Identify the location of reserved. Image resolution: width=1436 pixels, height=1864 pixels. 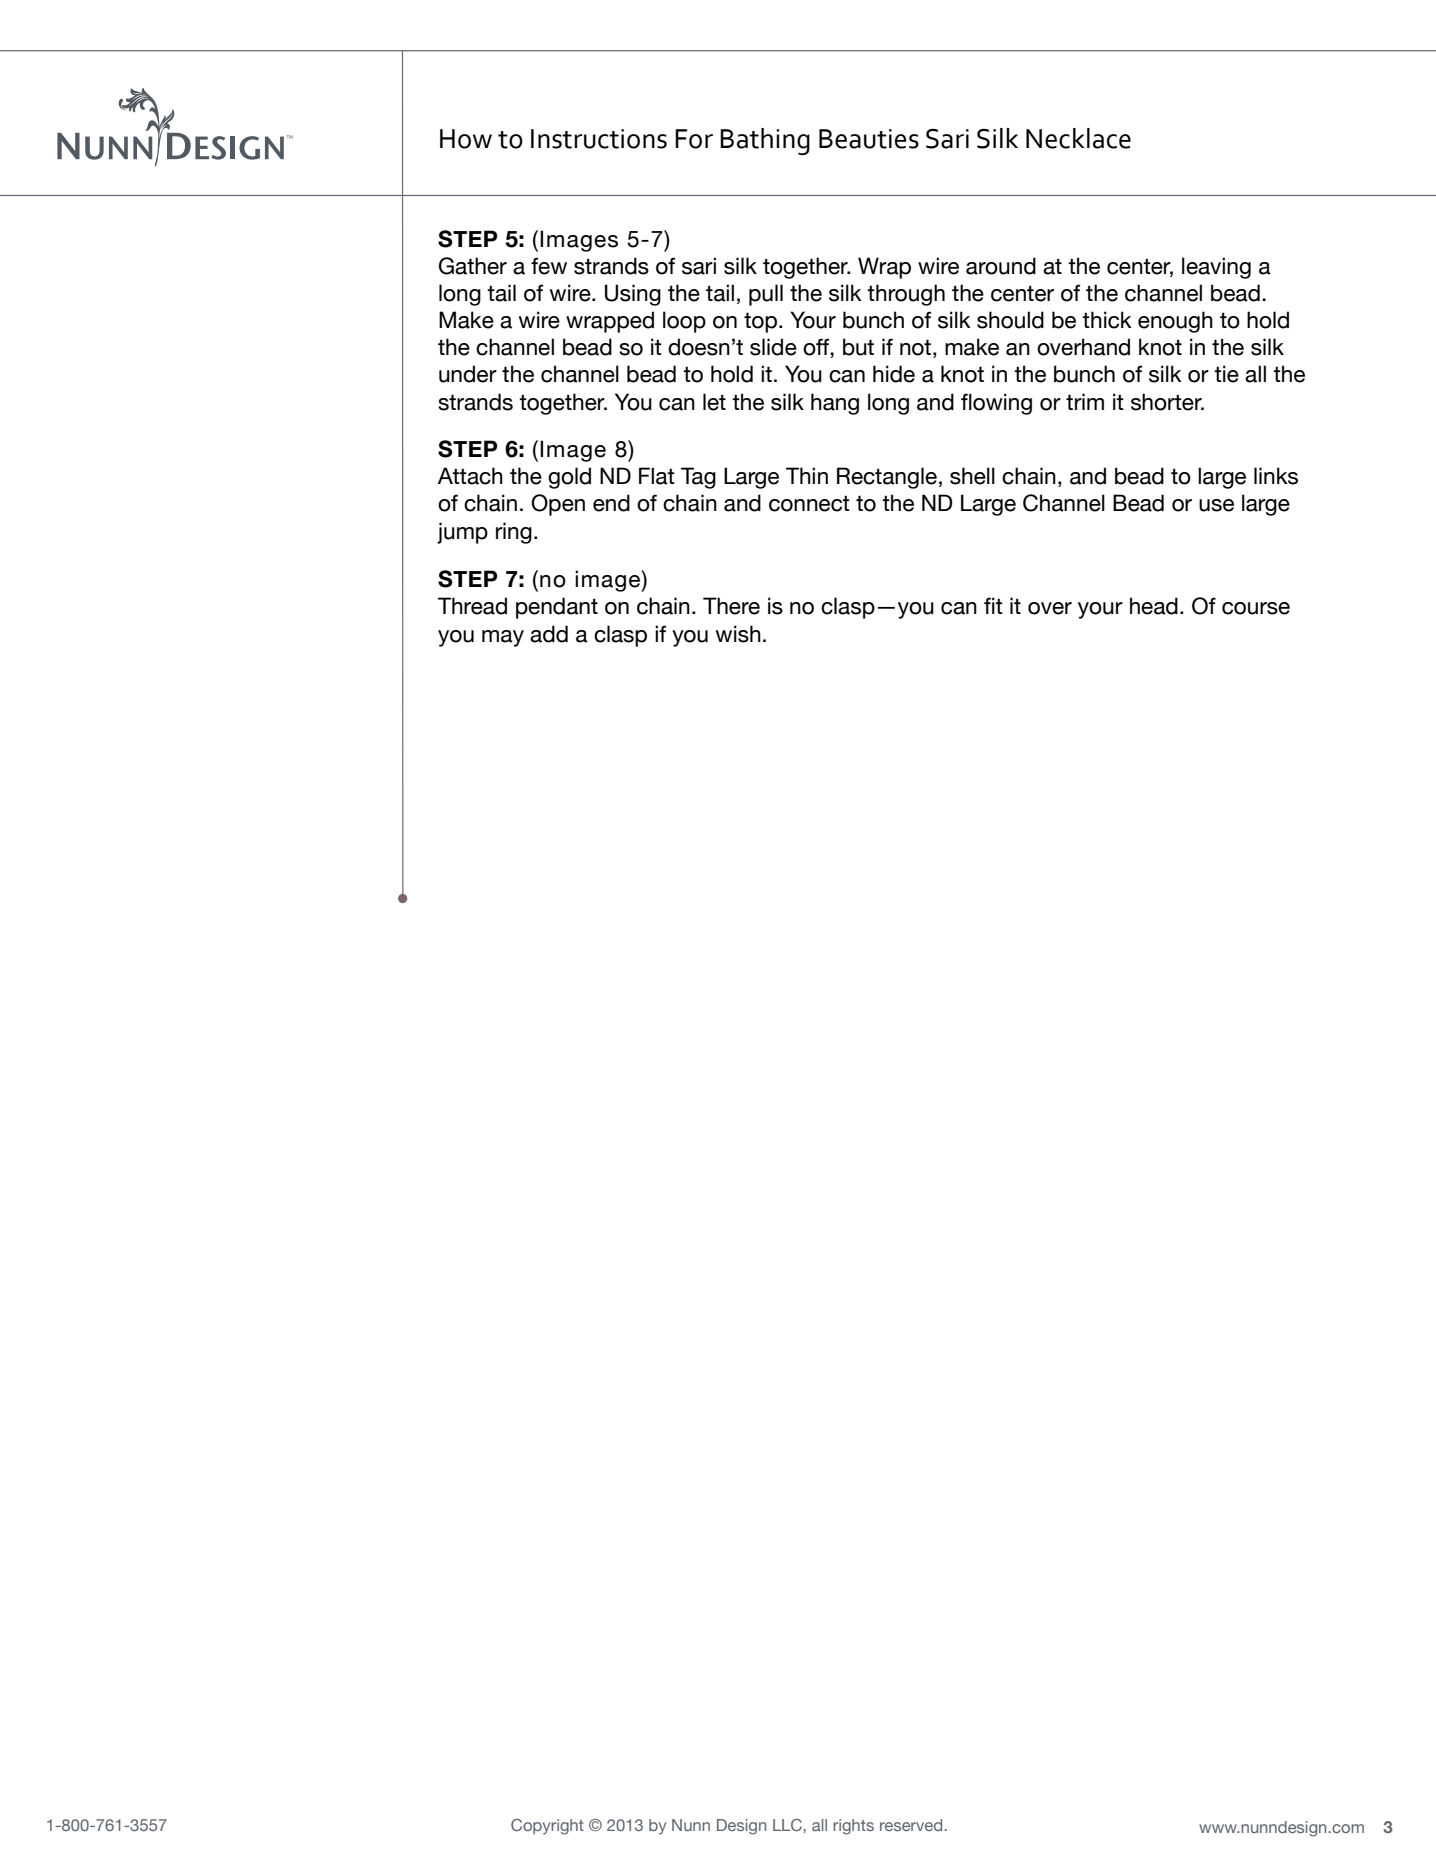
(912, 1825).
